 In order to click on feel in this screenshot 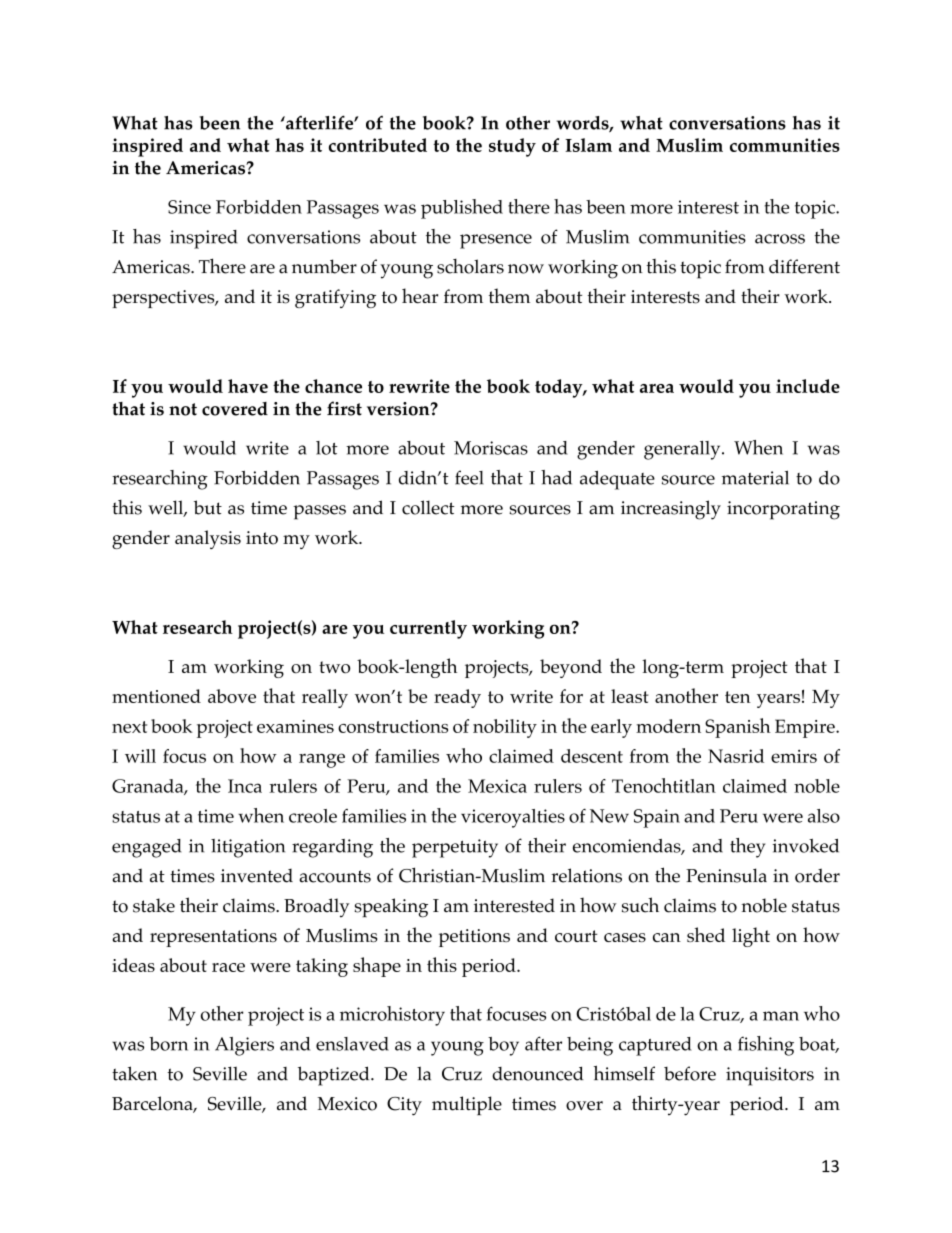, I will do `click(469, 477)`.
